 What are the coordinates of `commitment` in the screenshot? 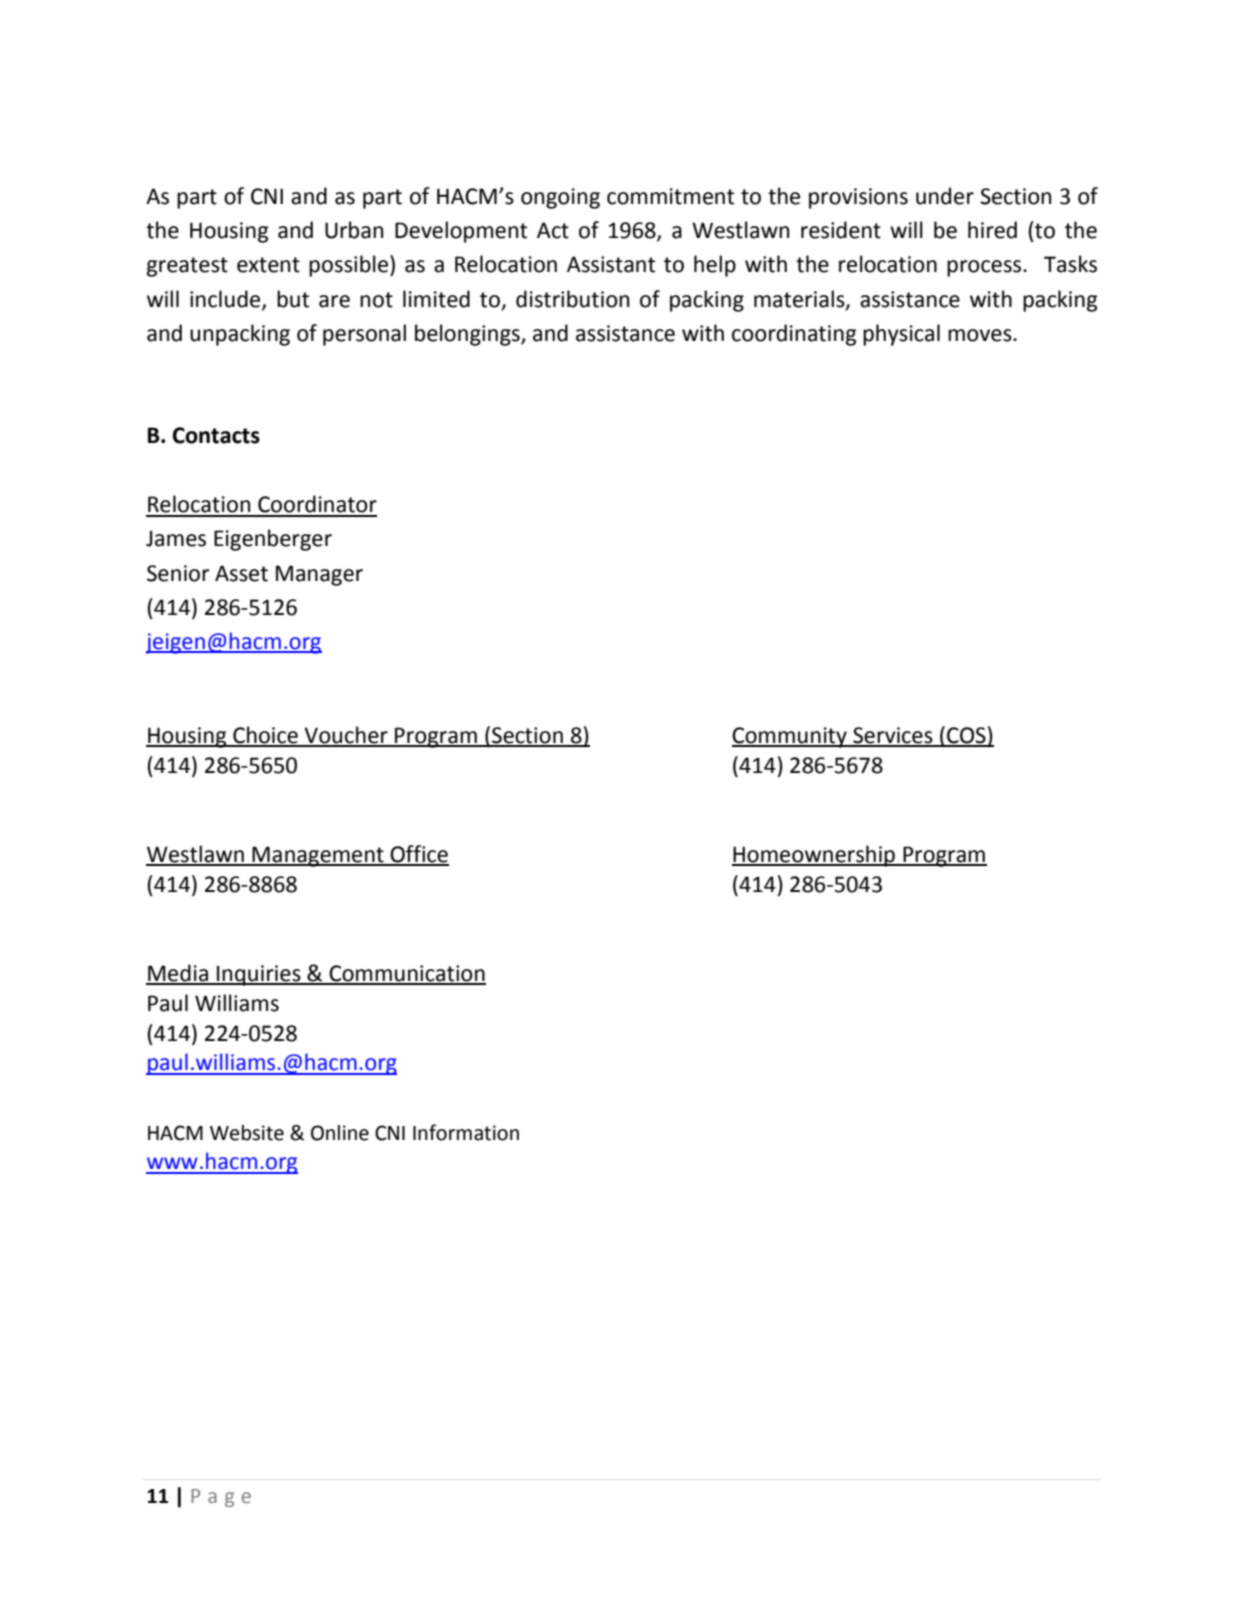 It's located at (670, 196).
